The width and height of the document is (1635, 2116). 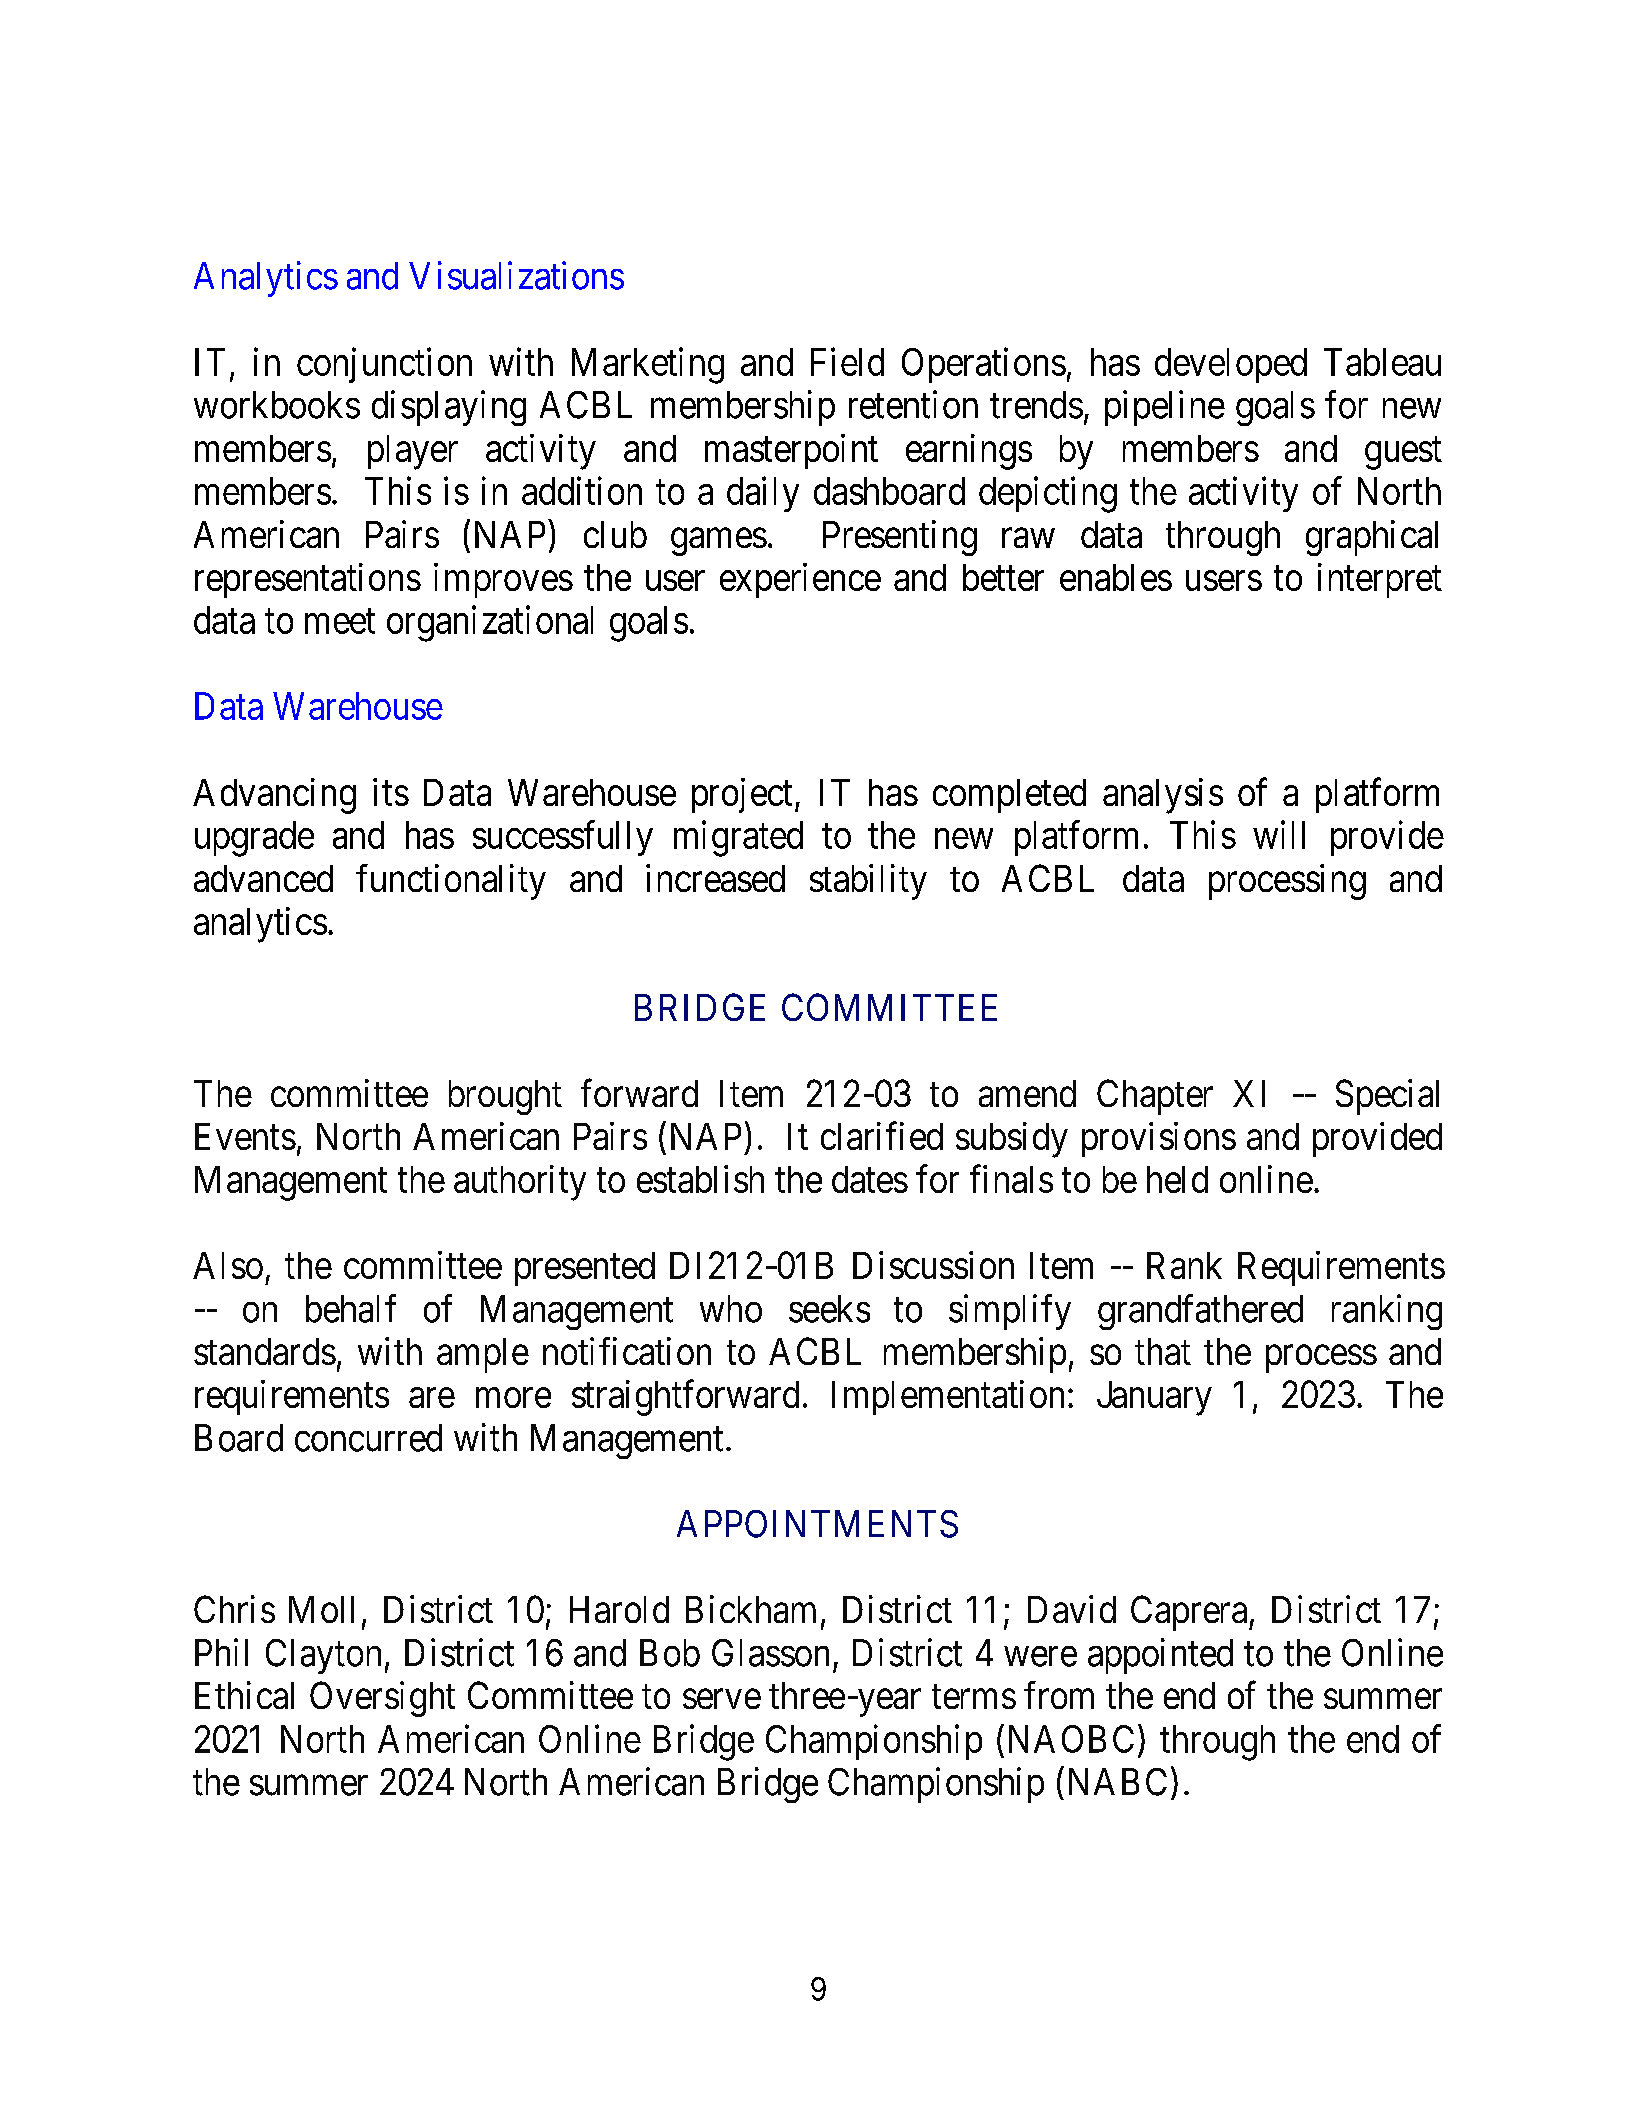 I want to click on appointed, so click(x=1160, y=1656).
